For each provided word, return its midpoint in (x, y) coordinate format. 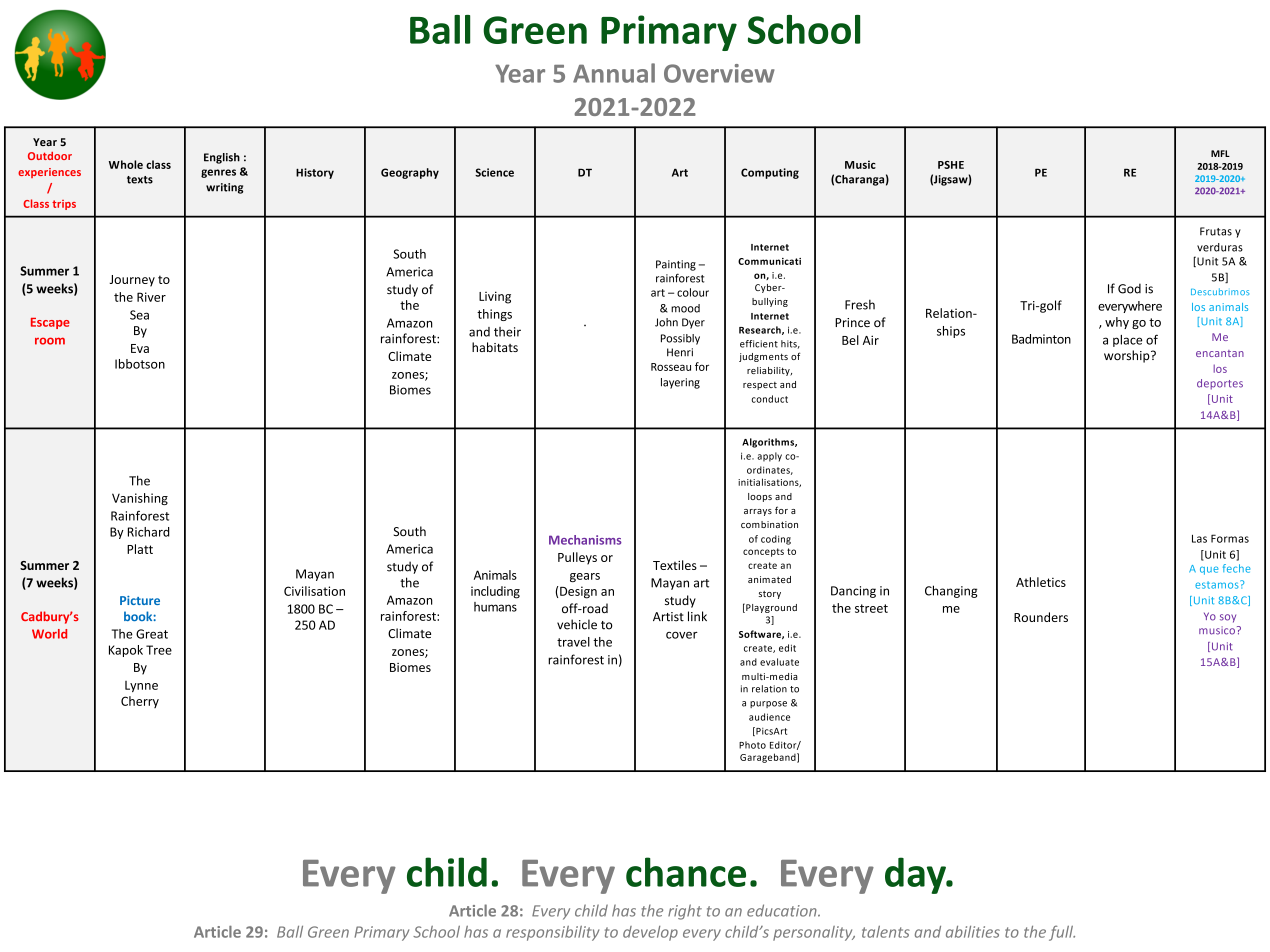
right (685, 912)
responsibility (552, 933)
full (1062, 933)
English (222, 158)
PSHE (951, 165)
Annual (614, 73)
